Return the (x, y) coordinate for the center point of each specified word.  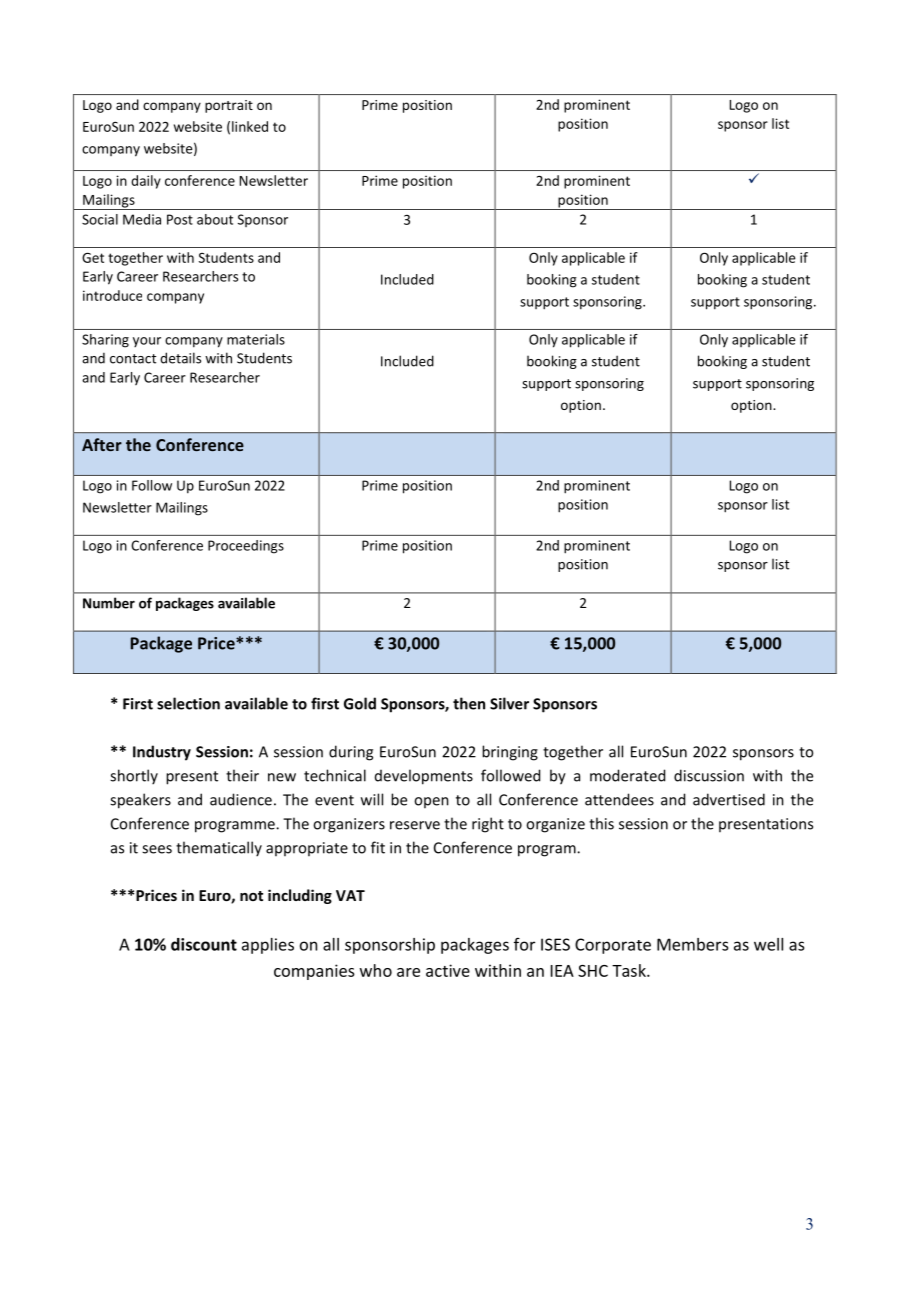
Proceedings (246, 547)
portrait (229, 106)
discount (204, 944)
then (469, 703)
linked (250, 126)
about (215, 219)
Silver (509, 703)
